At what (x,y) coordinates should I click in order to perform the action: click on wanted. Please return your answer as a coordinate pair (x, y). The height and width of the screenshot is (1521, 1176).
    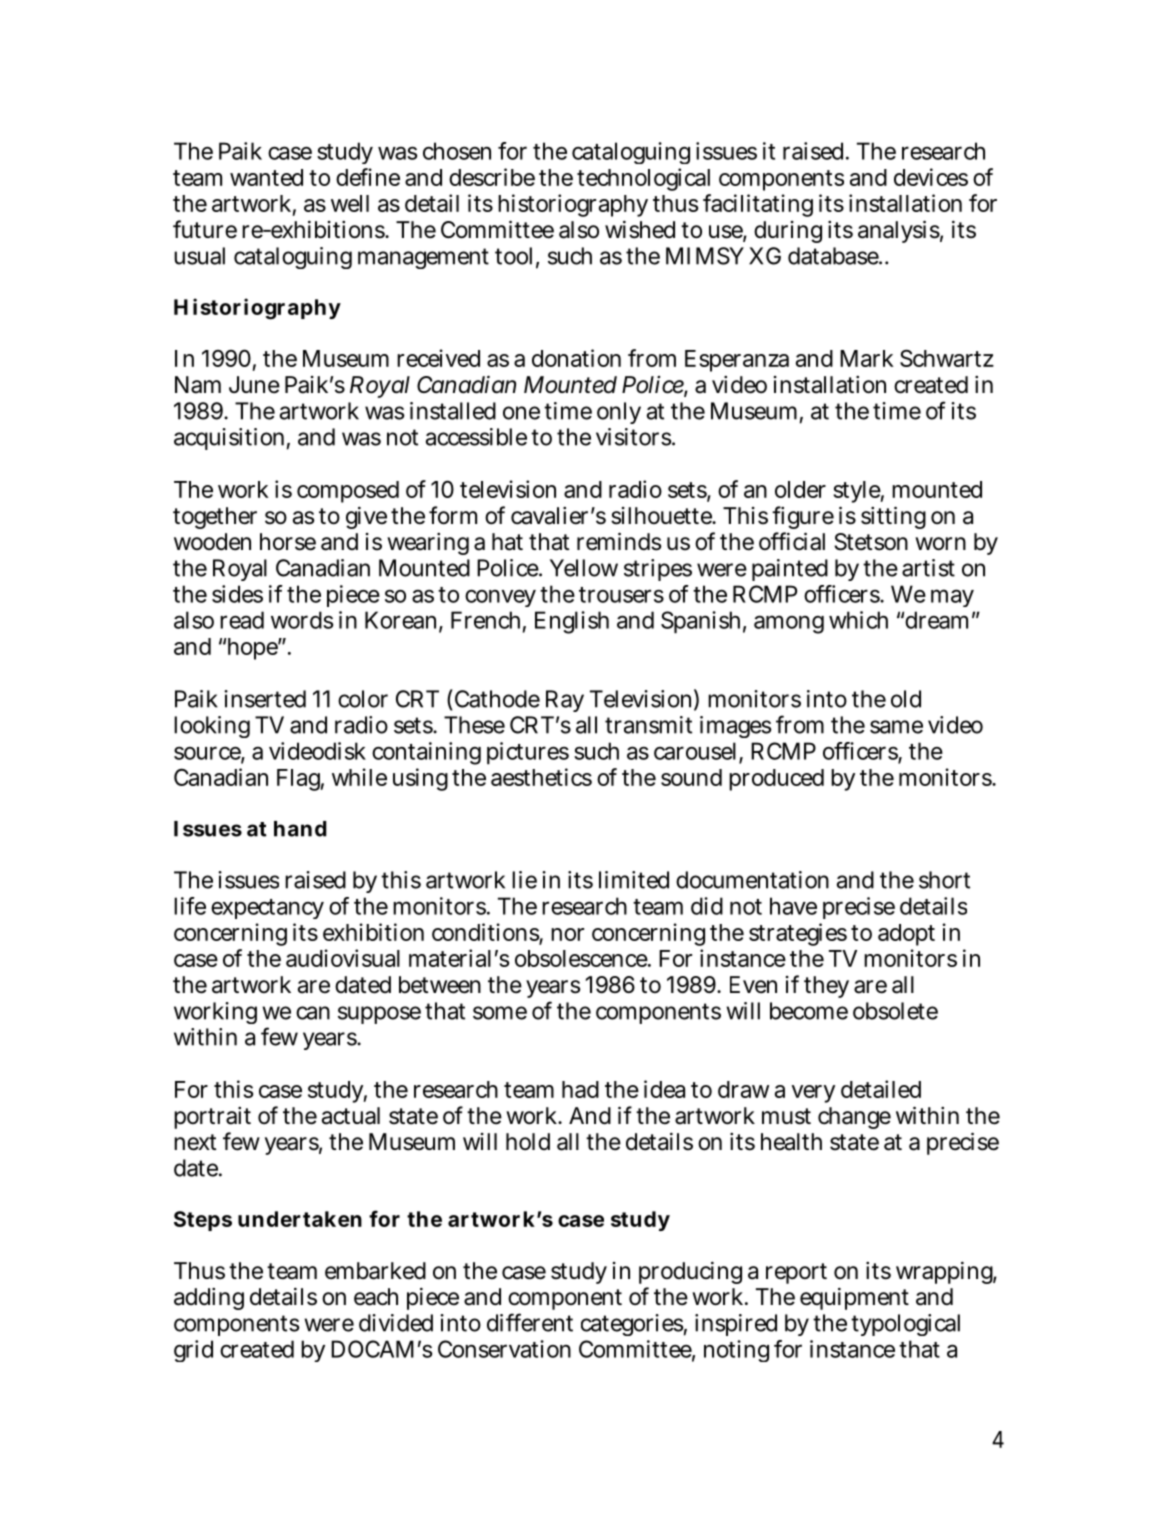
    Looking at the image, I should click on (266, 177).
